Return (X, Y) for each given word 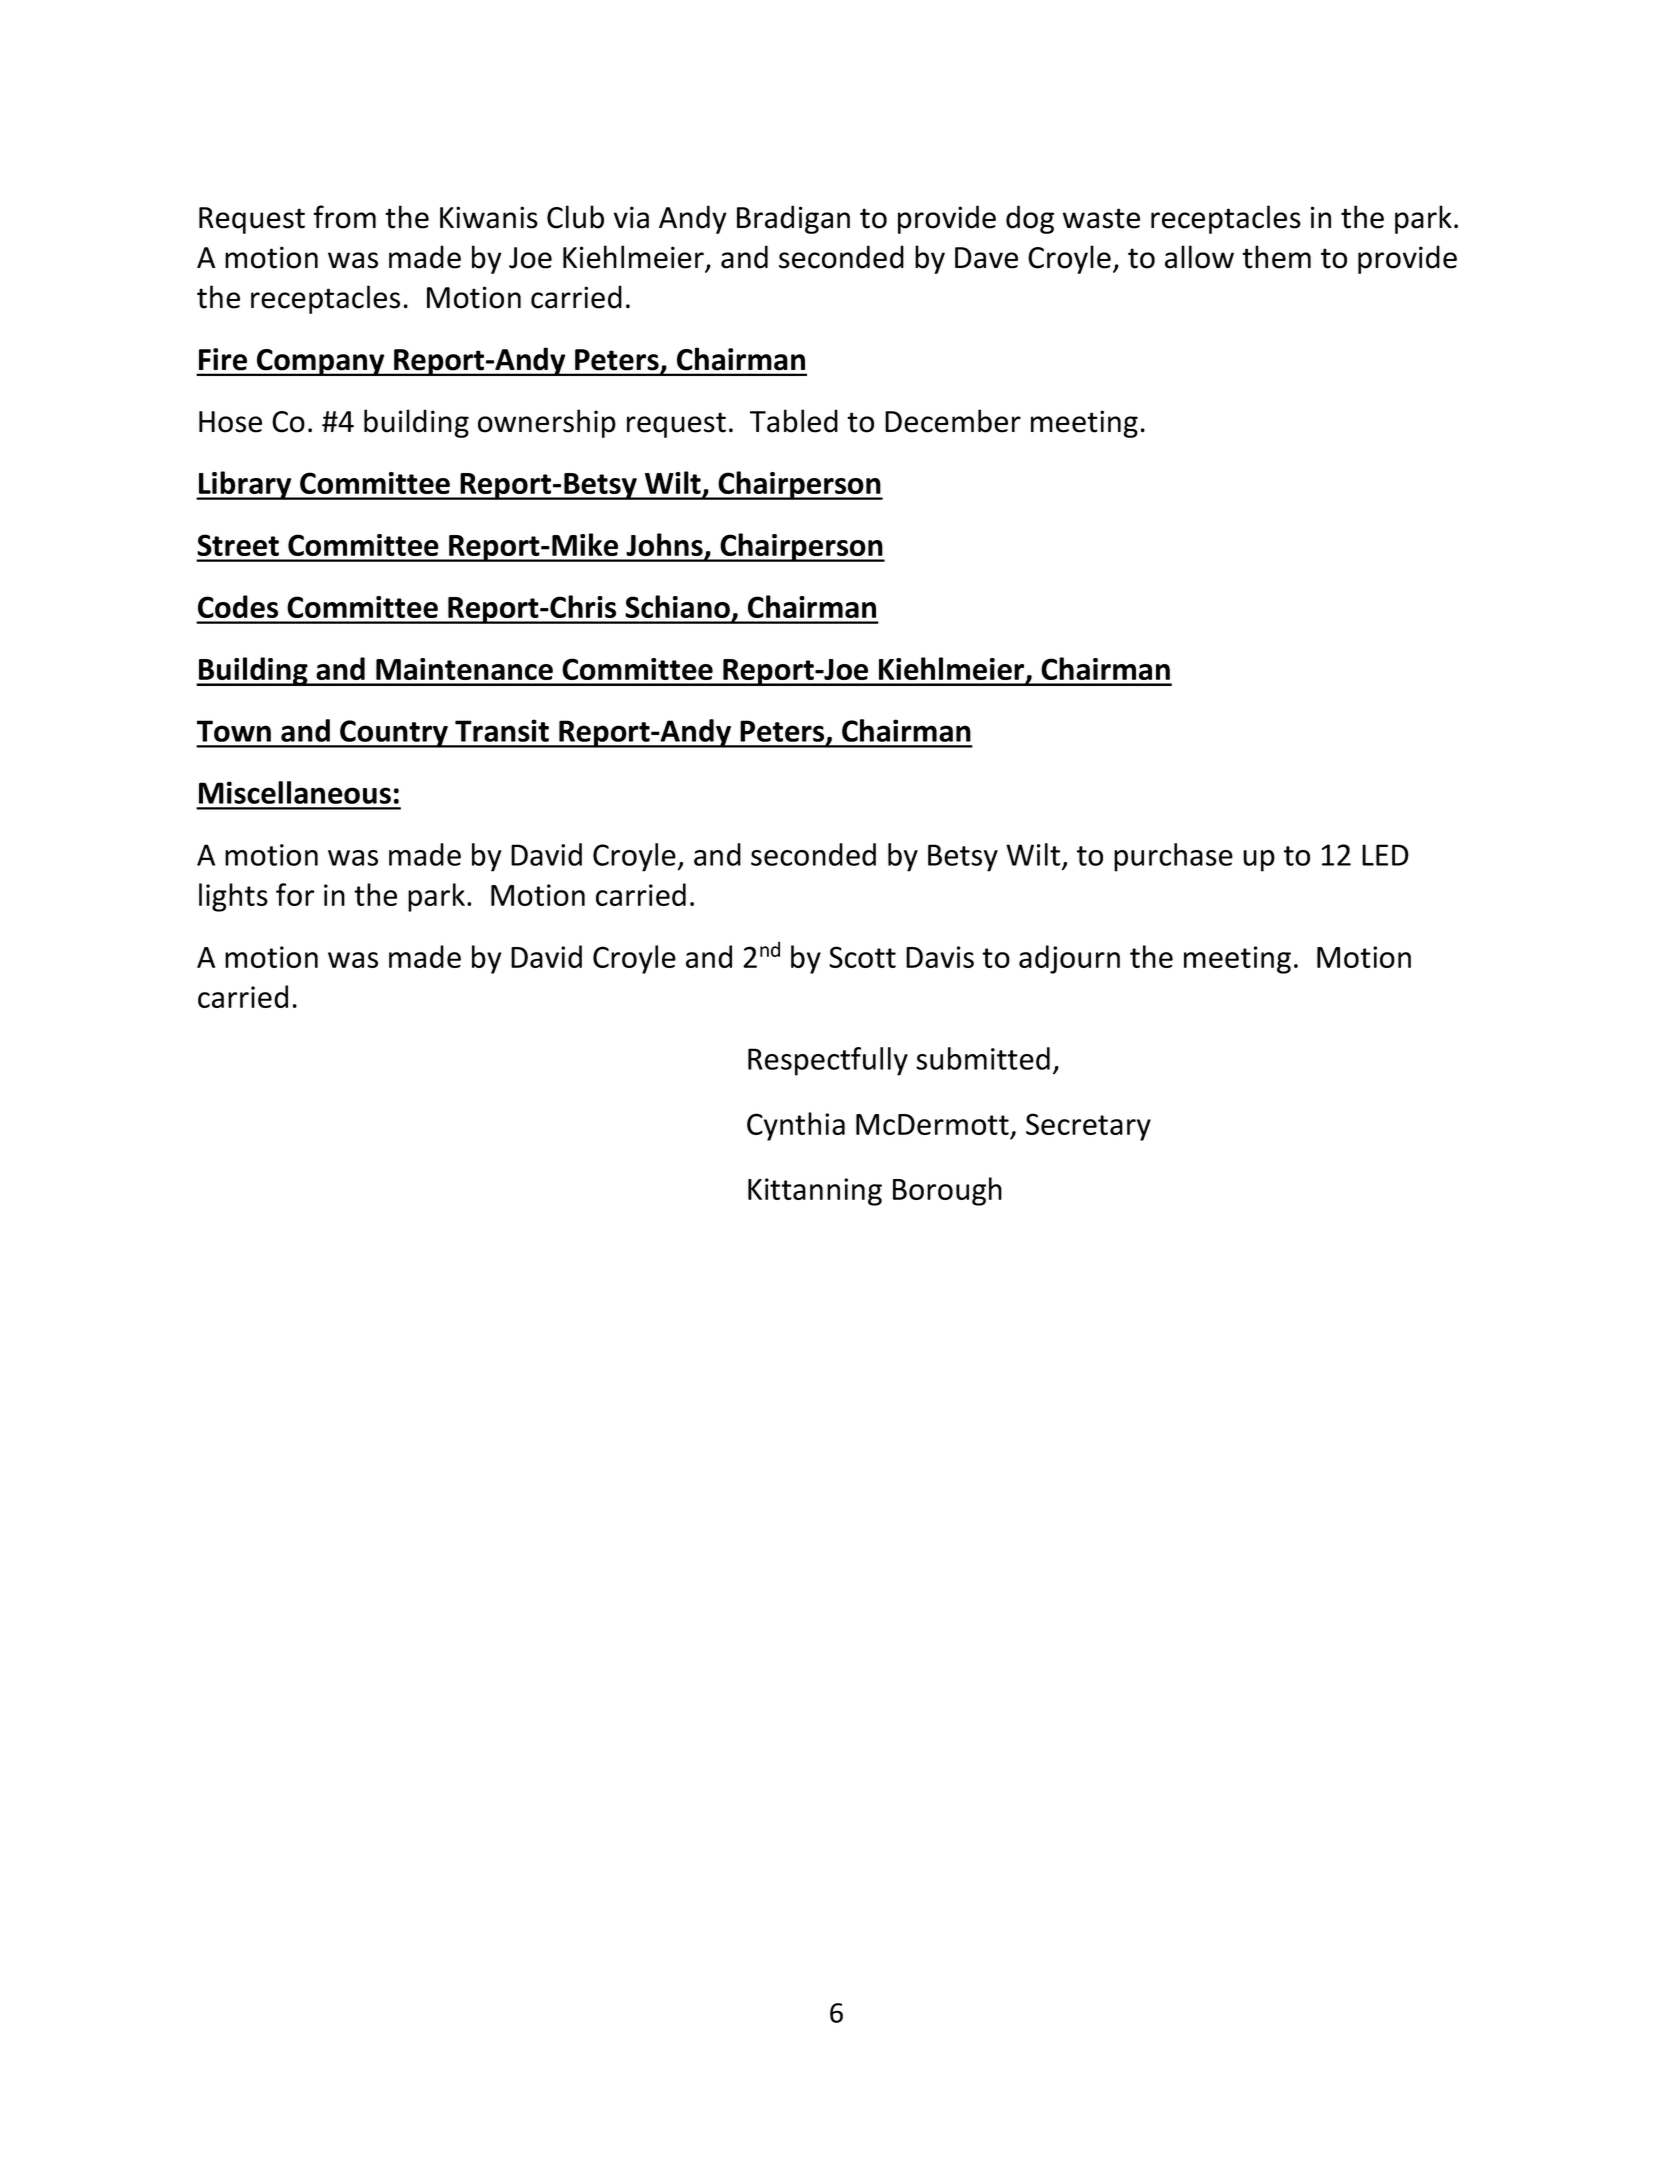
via (631, 217)
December (953, 421)
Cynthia (796, 1126)
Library (245, 485)
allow (1199, 257)
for (295, 894)
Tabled (794, 421)
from (344, 217)
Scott (862, 957)
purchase (1173, 857)
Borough (947, 1191)
